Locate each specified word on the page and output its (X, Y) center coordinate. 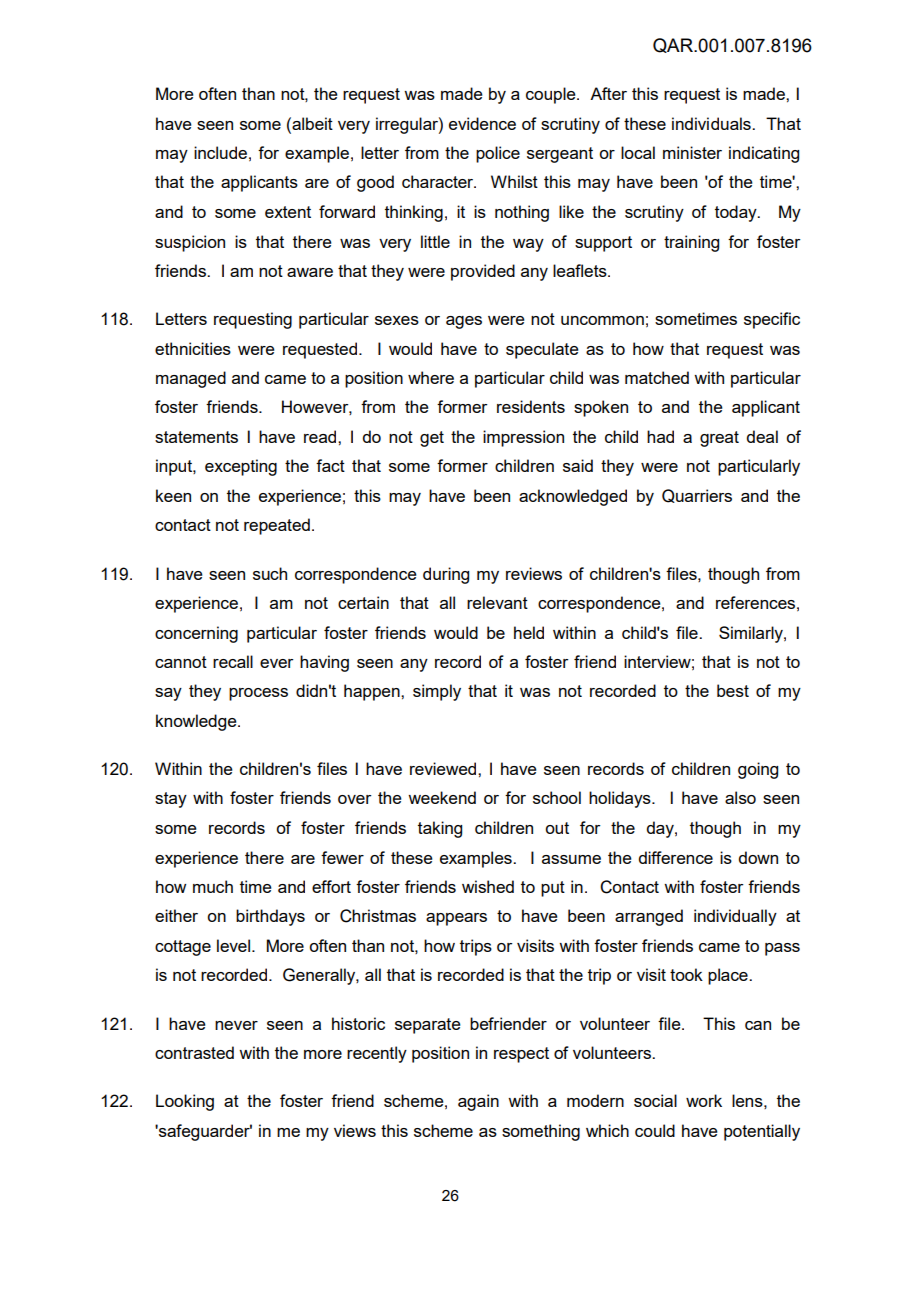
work (704, 1100)
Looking (185, 1102)
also (740, 797)
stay (171, 800)
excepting (241, 467)
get (432, 439)
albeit (311, 123)
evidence (482, 123)
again (478, 1102)
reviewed (444, 768)
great (719, 439)
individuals (712, 123)
